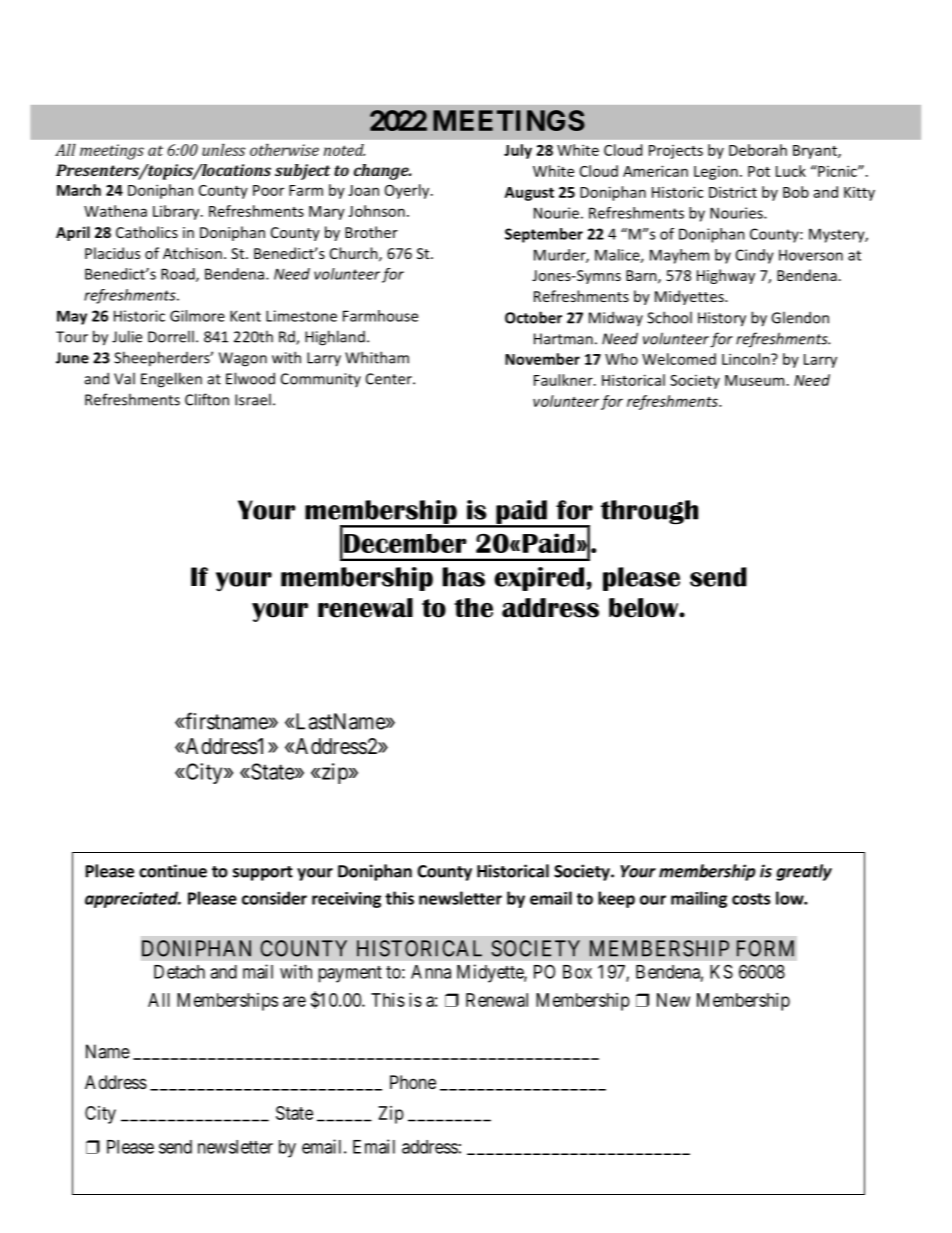  What do you see at coordinates (177, 212) in the page?
I see `Library` at bounding box center [177, 212].
